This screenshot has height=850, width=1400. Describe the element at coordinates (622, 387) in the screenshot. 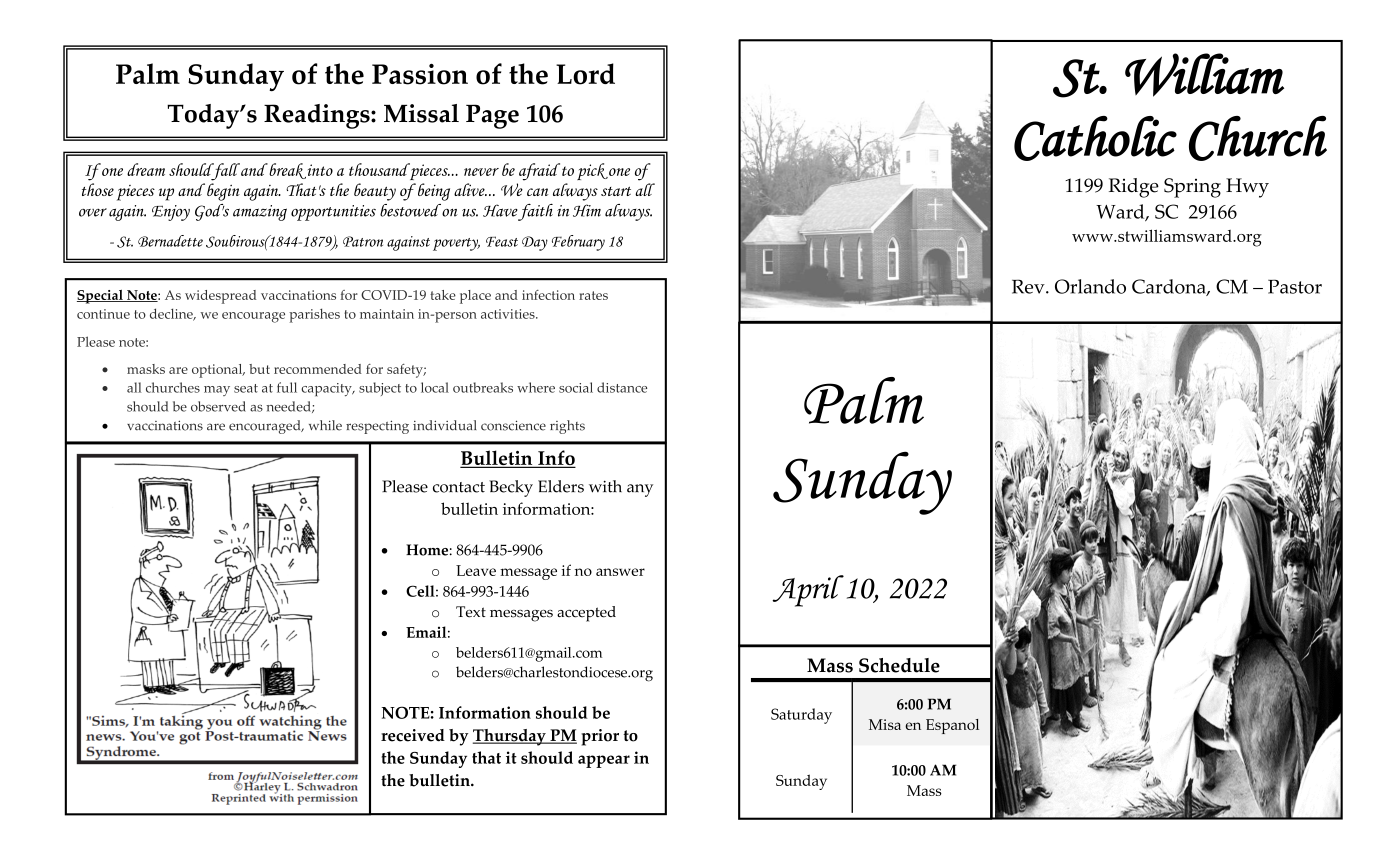

I see `distance` at that location.
